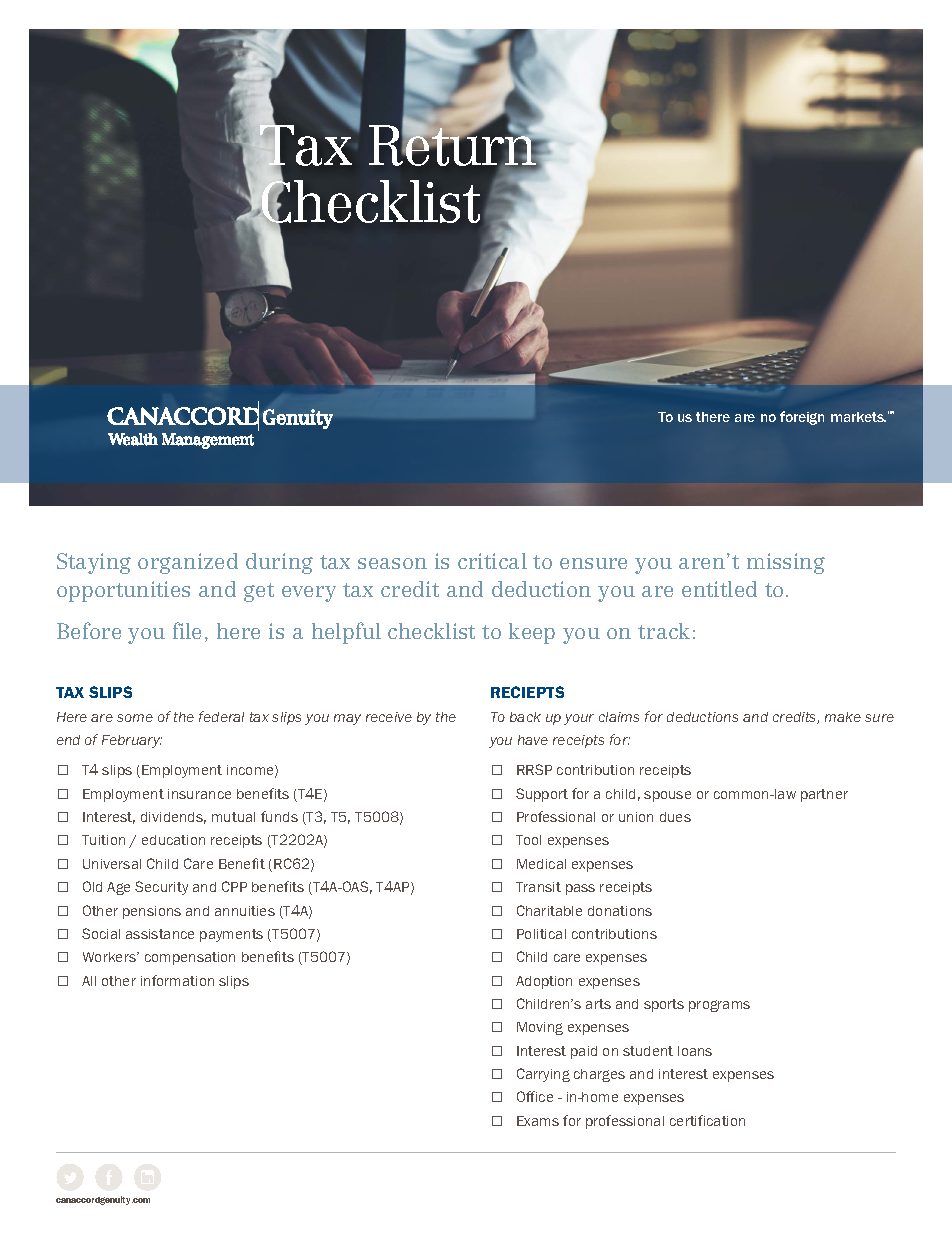  I want to click on Tool, so click(528, 840).
